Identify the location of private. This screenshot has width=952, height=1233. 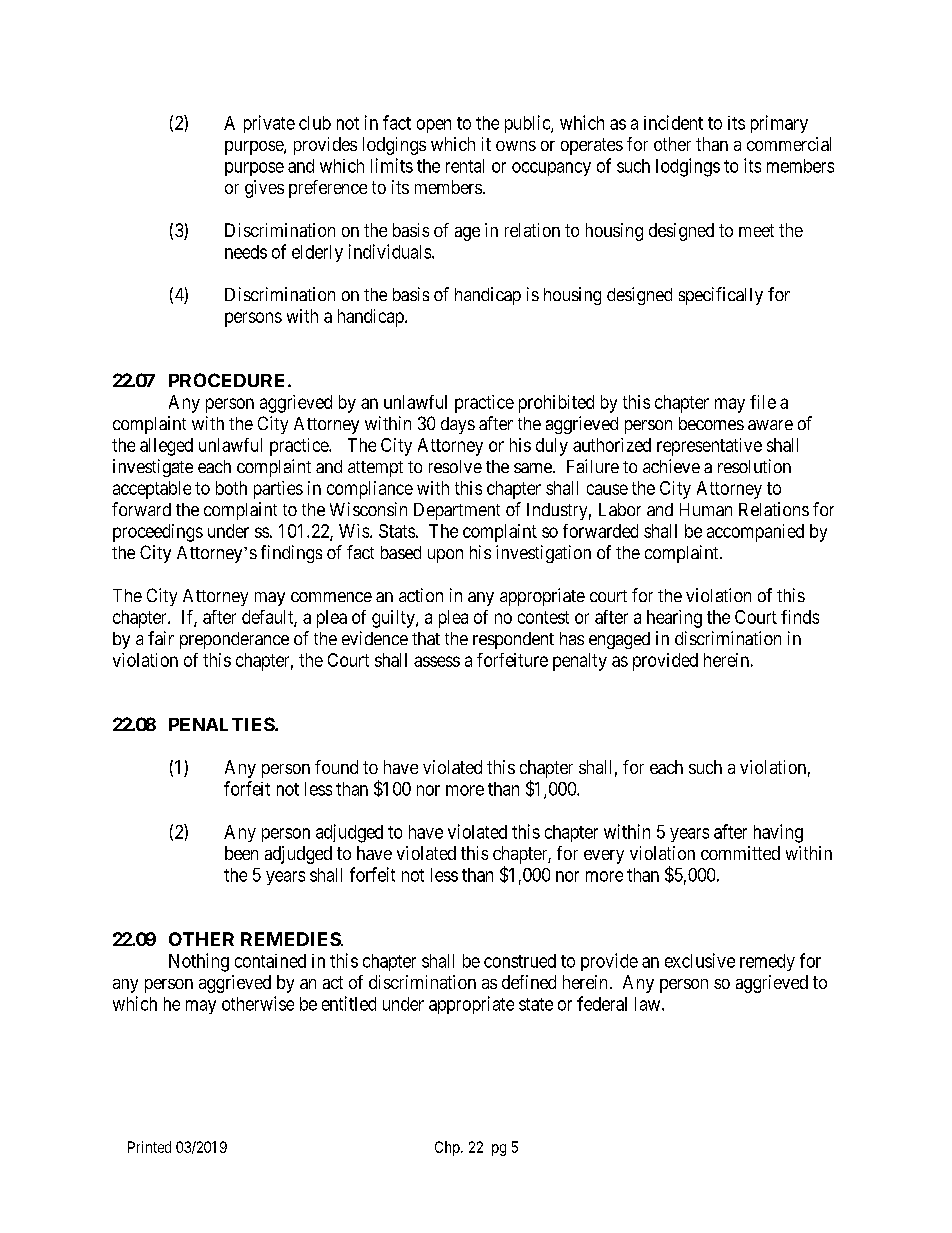
(269, 124).
